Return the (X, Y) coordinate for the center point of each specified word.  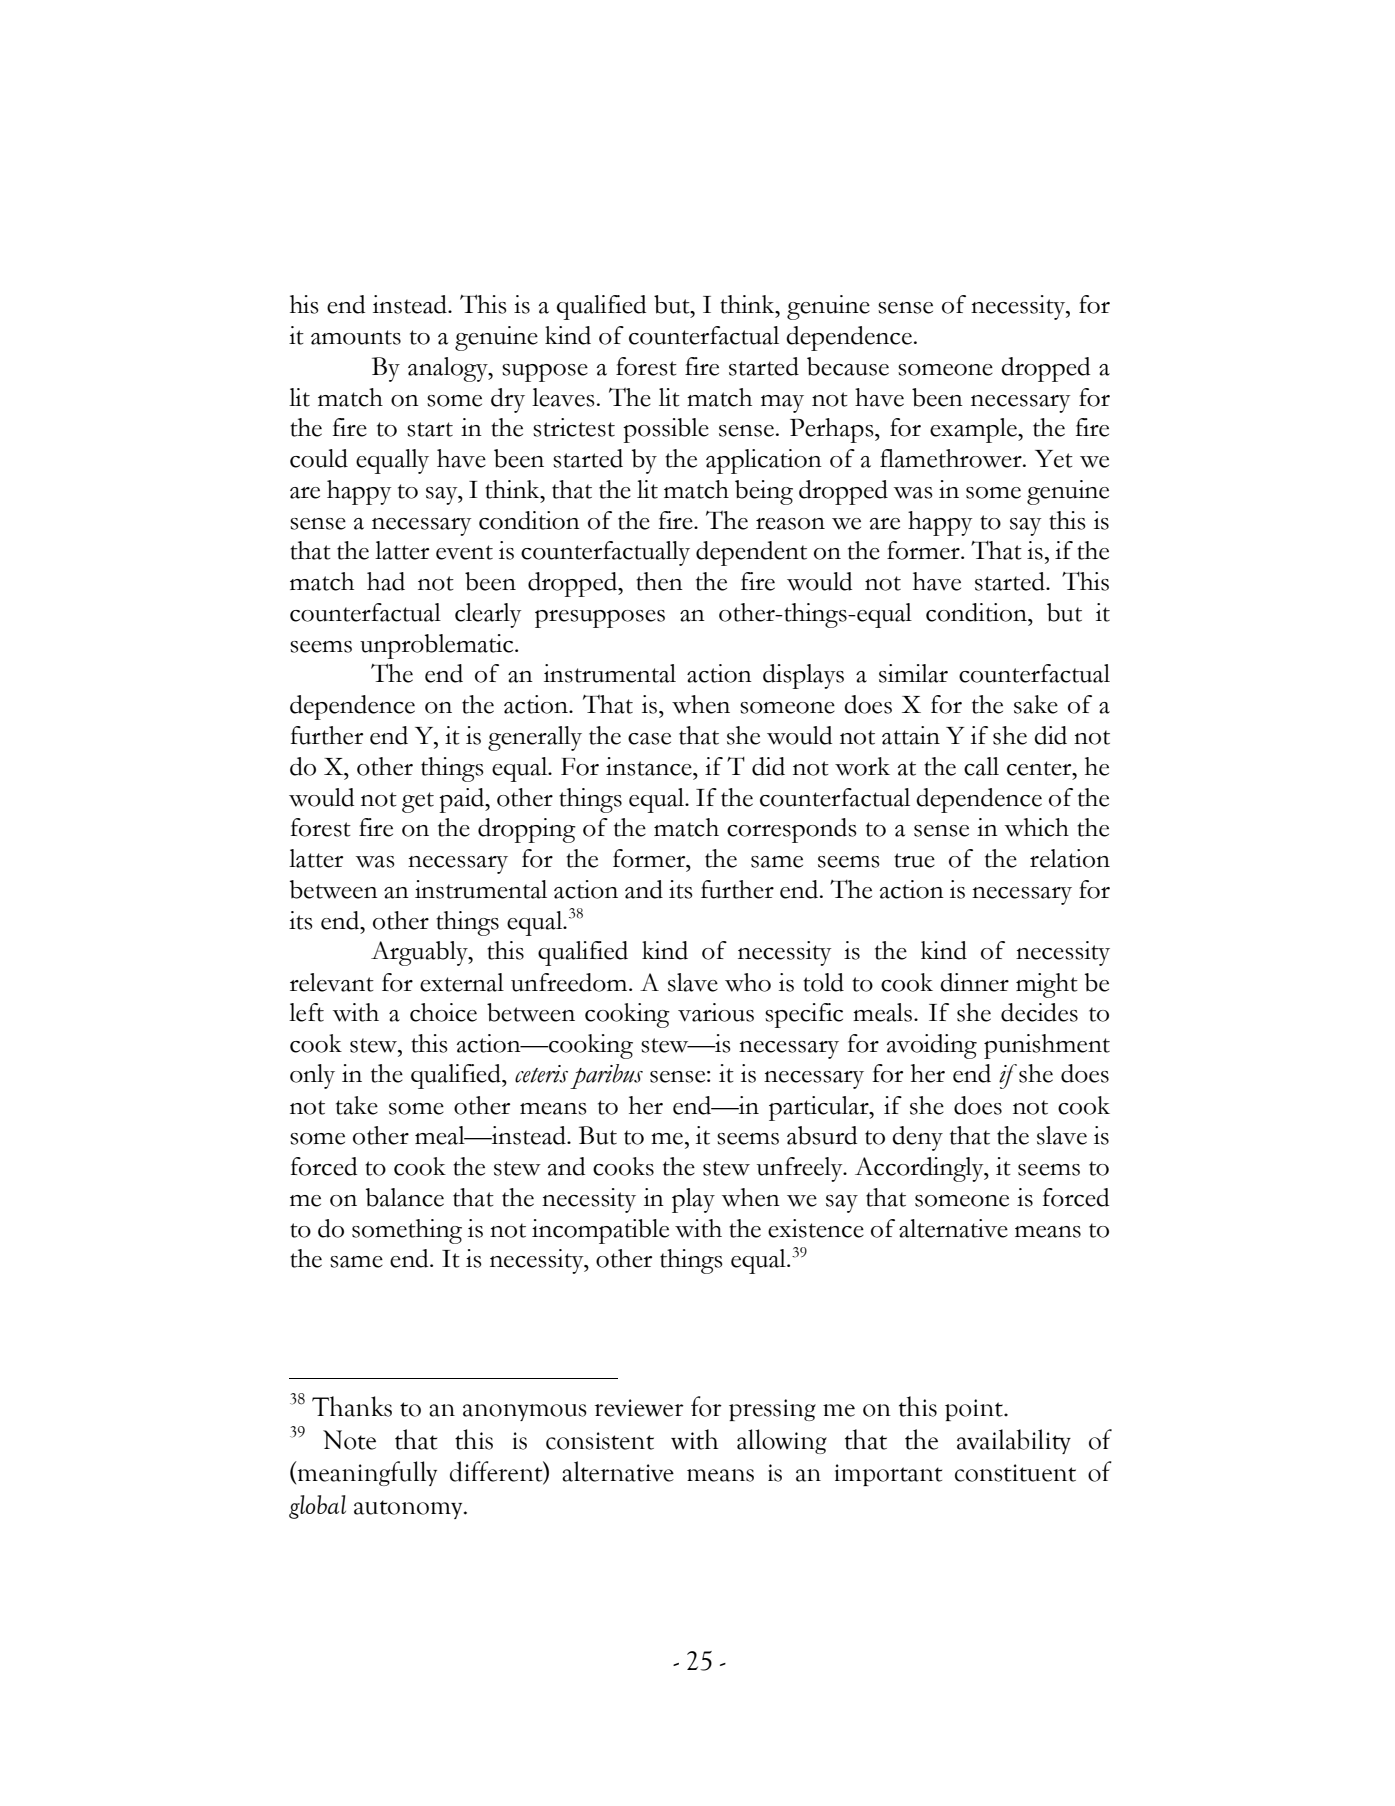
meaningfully (366, 1473)
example (974, 430)
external (462, 982)
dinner (974, 982)
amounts (356, 337)
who (748, 982)
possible (666, 430)
